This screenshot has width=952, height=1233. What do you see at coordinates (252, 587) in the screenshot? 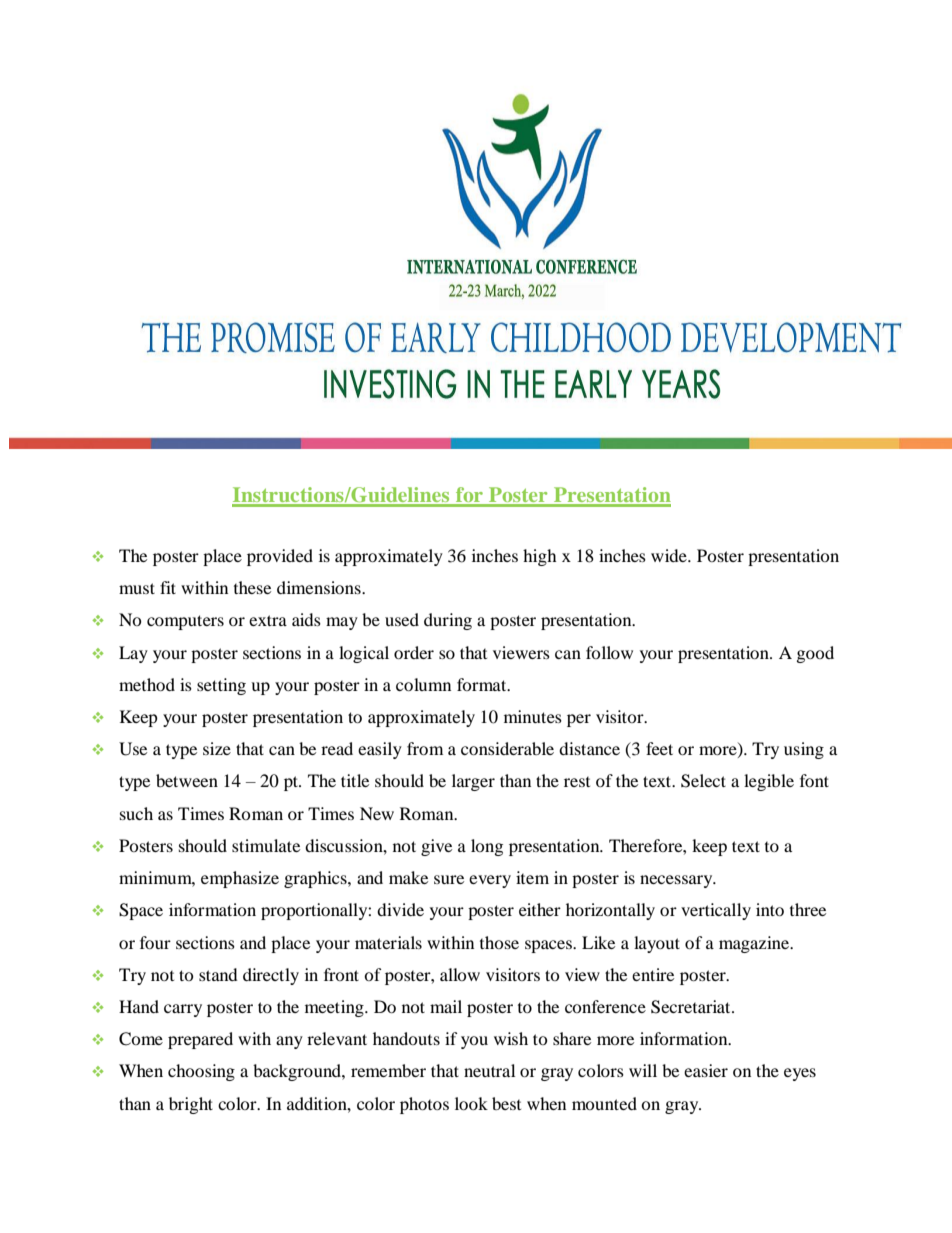
I see `these` at bounding box center [252, 587].
